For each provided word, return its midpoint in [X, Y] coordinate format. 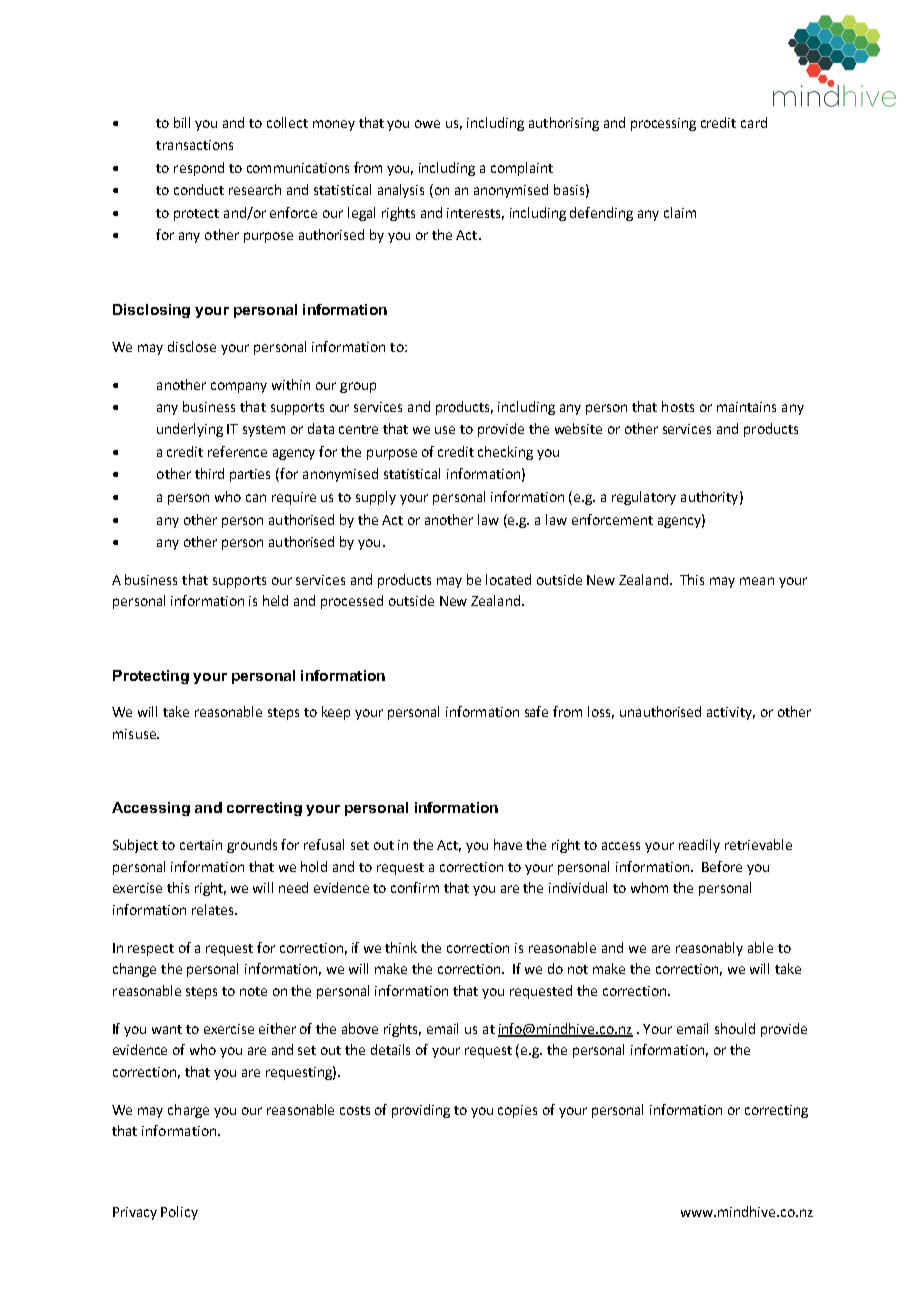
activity [731, 713]
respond [199, 169]
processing [663, 124]
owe [427, 124]
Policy [179, 1213]
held [275, 600]
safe [536, 711]
